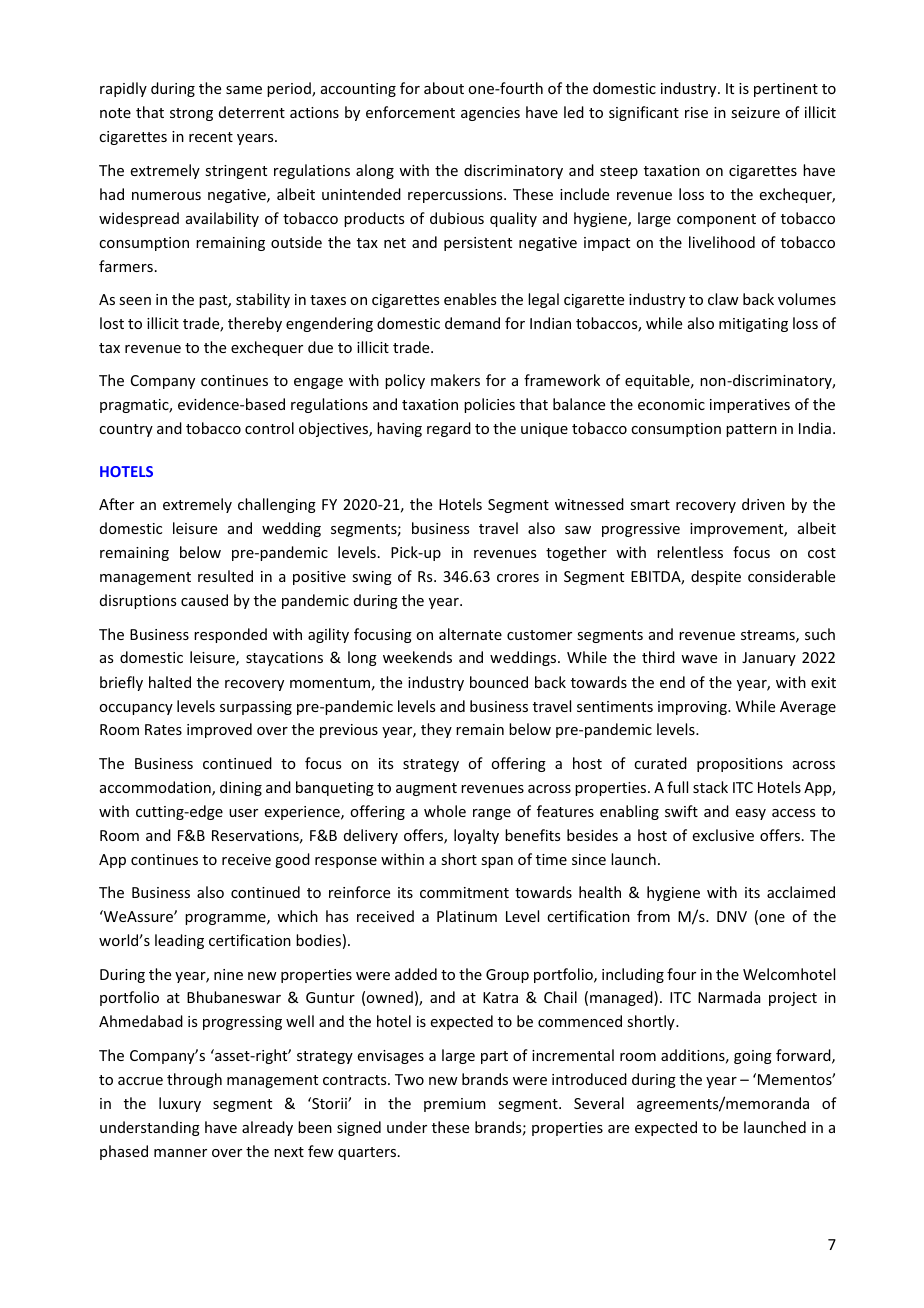 The height and width of the page is (1308, 924). Describe the element at coordinates (490, 114) in the page. I see `agencies` at that location.
